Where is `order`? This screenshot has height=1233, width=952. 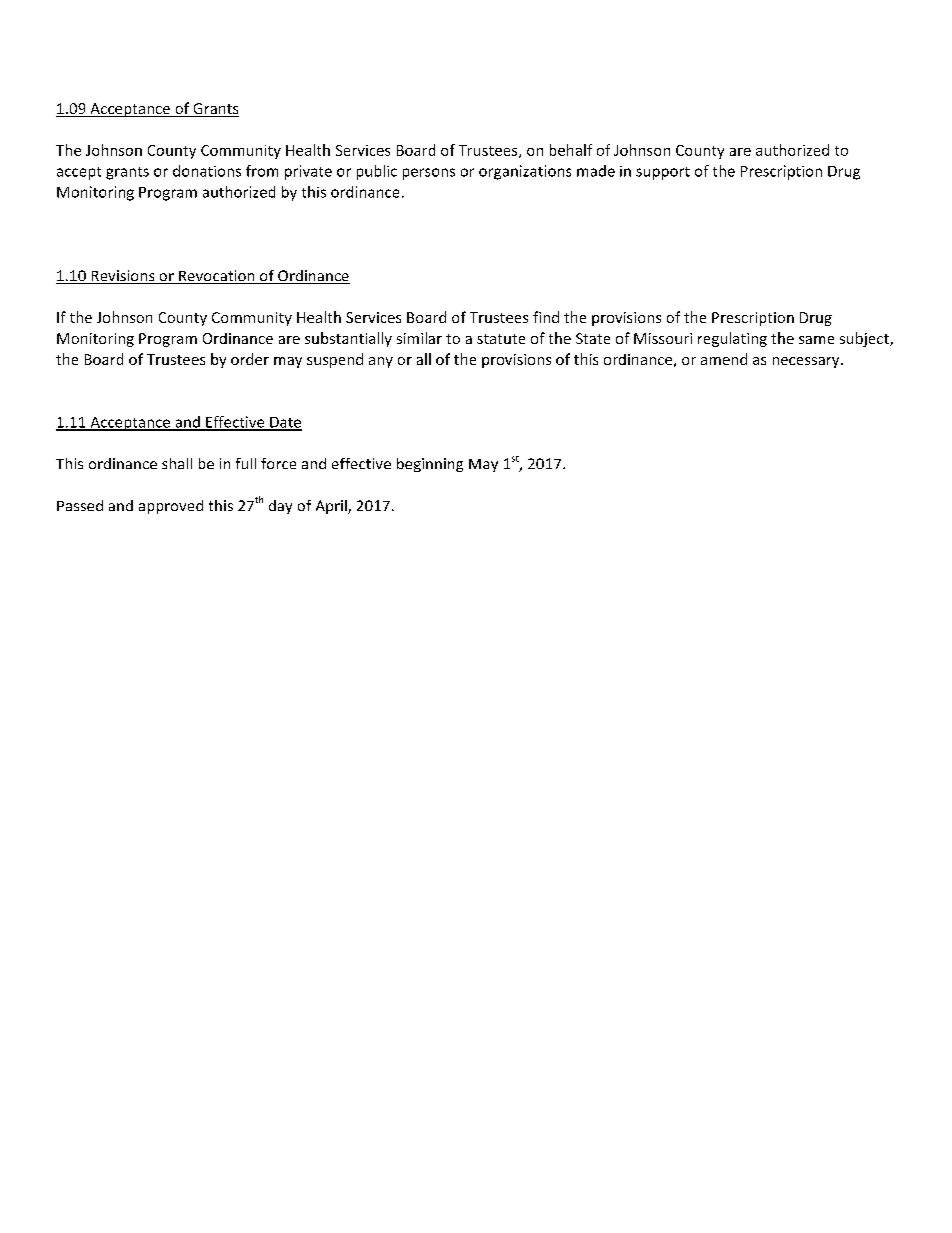
order is located at coordinates (250, 359).
